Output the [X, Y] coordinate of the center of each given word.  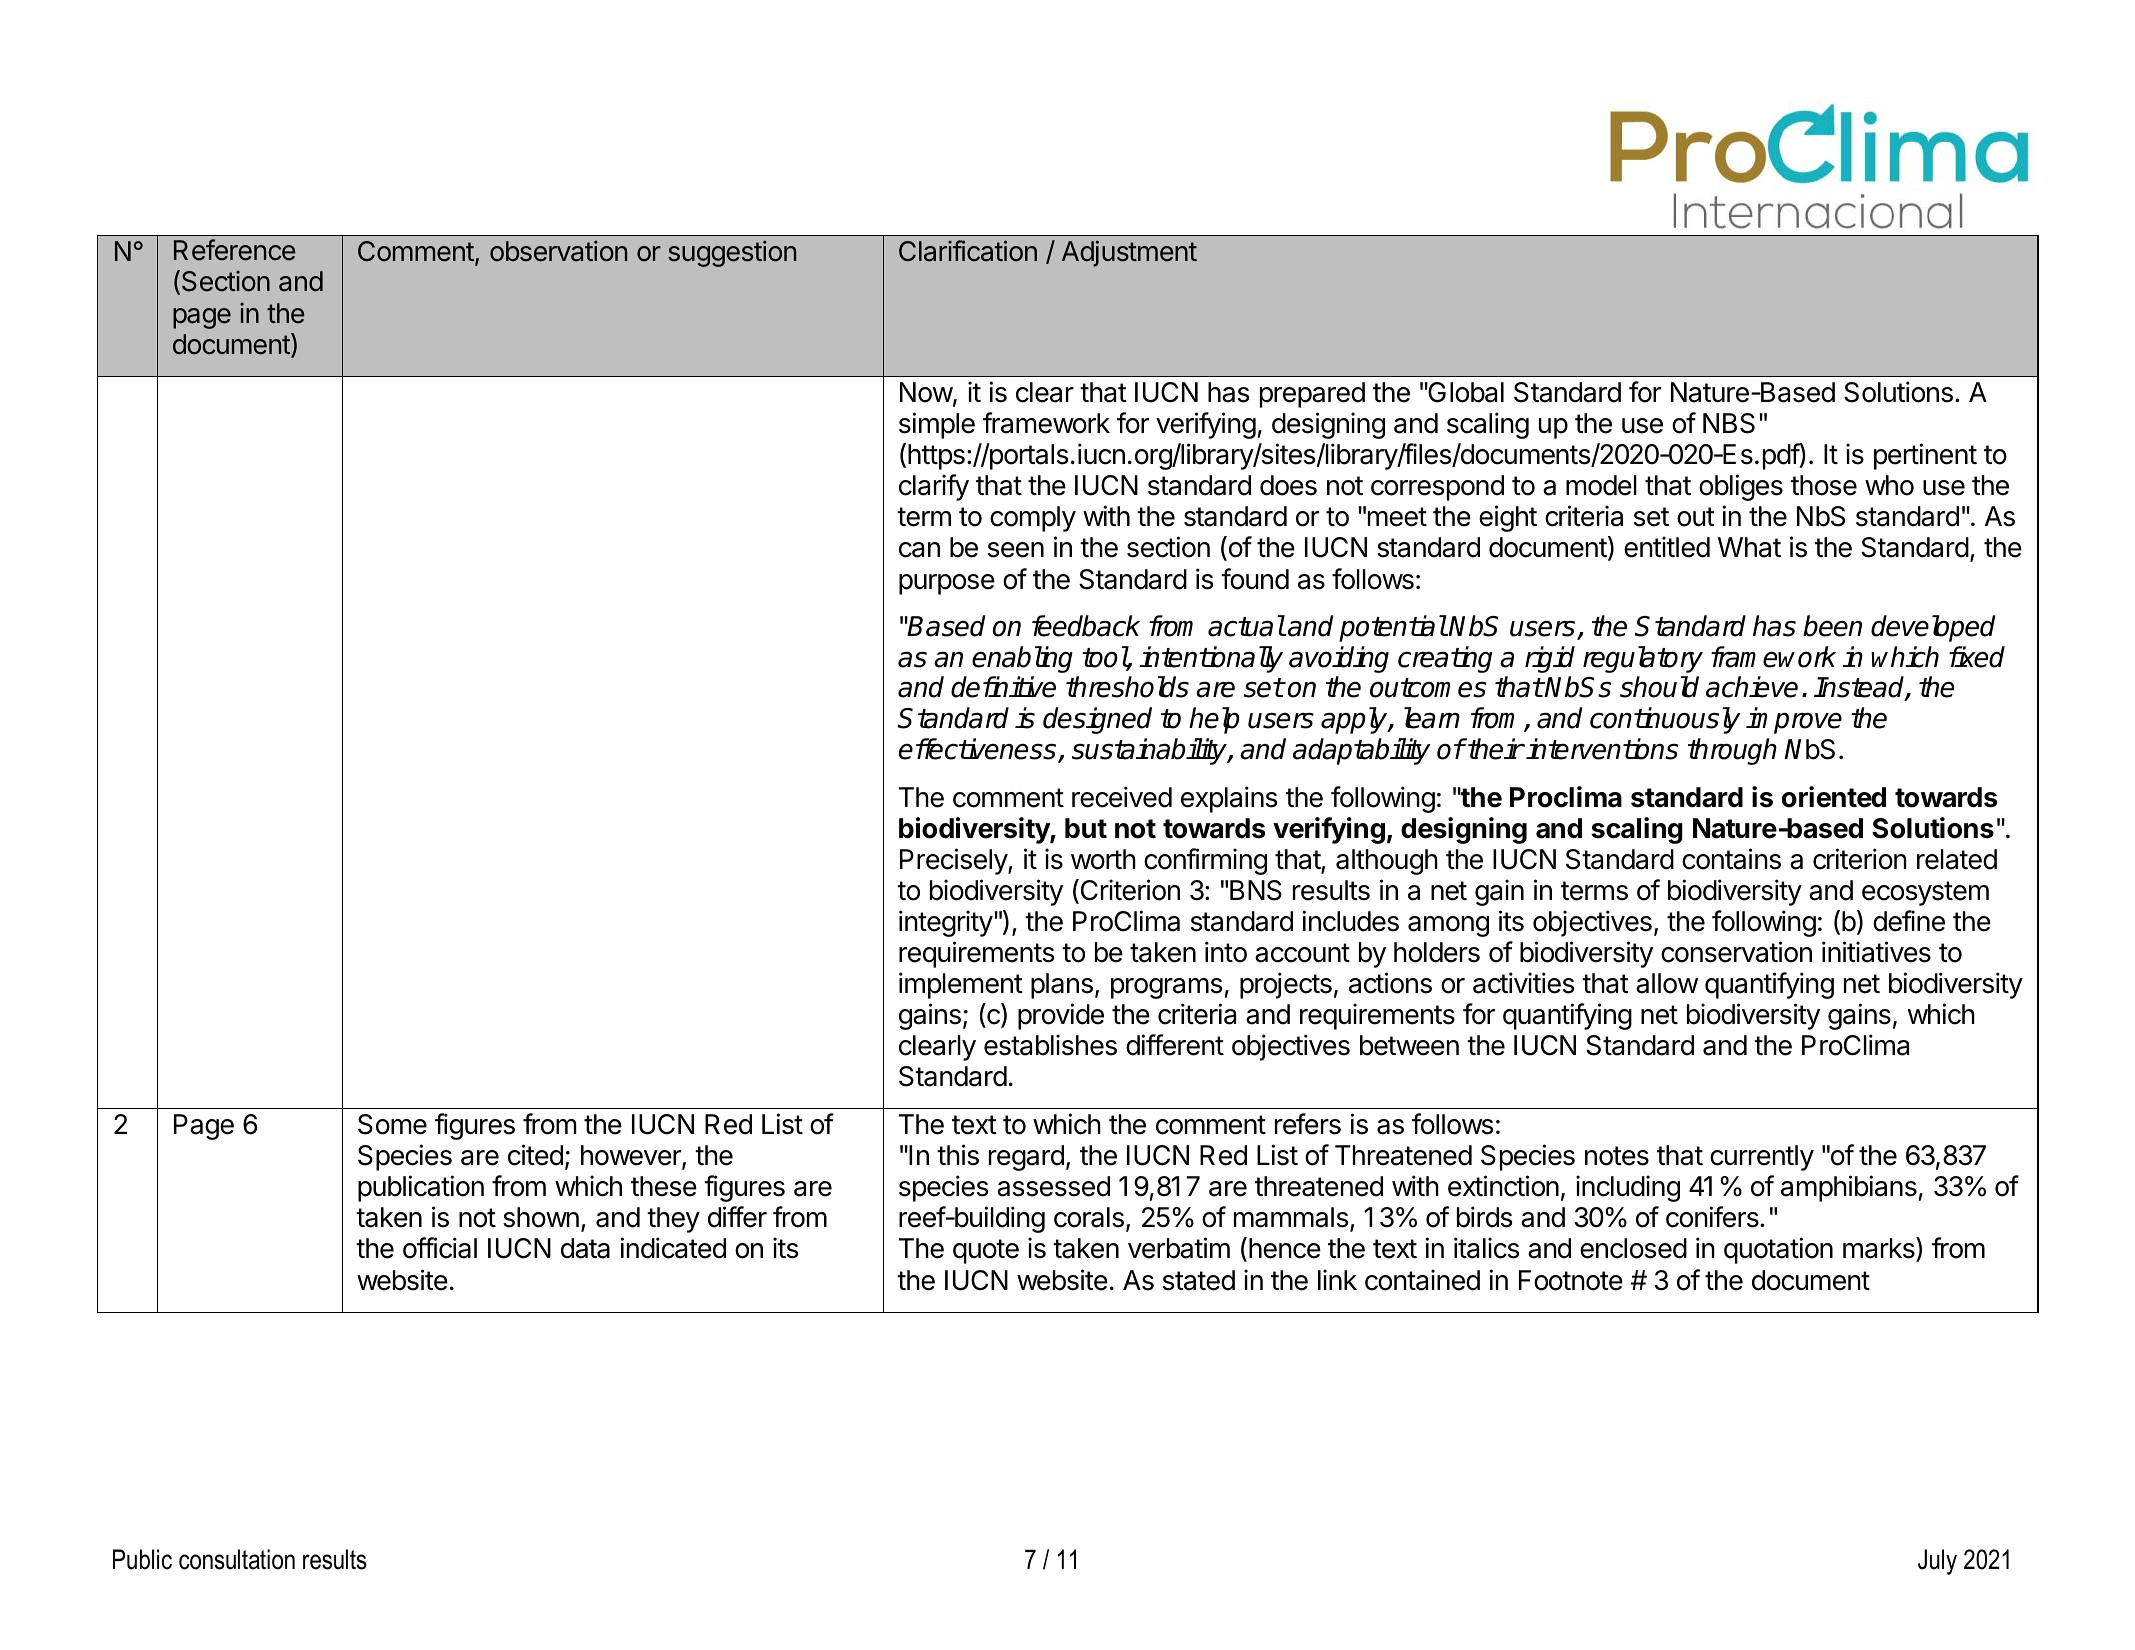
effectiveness [979, 750]
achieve [1752, 687]
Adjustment [1129, 253]
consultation [237, 1559]
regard [1026, 1158]
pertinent [1925, 456]
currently [1762, 1158]
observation [558, 251]
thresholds [1127, 687]
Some [392, 1124]
